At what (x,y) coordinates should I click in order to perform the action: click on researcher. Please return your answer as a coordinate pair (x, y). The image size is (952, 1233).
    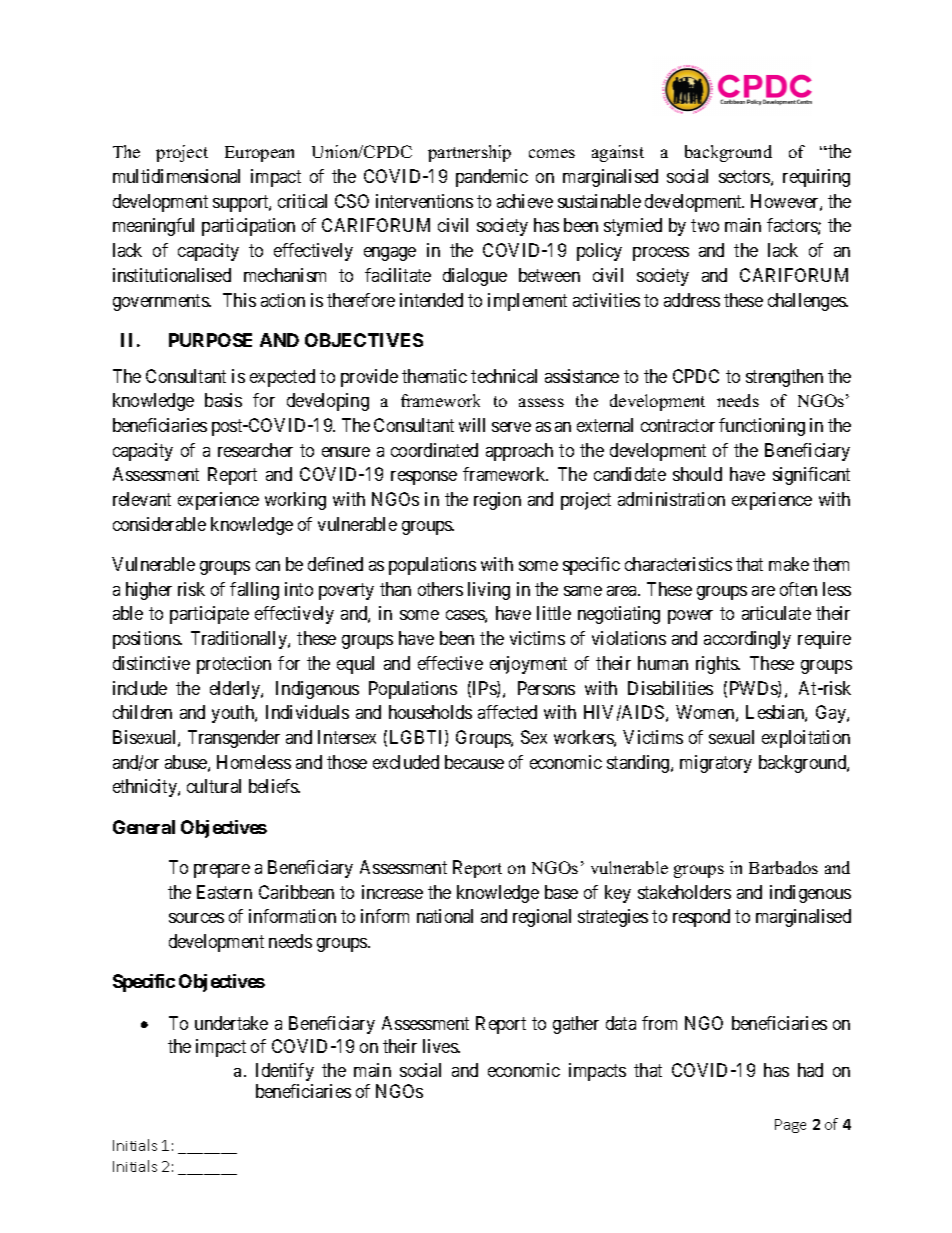
    Looking at the image, I should click on (255, 450).
